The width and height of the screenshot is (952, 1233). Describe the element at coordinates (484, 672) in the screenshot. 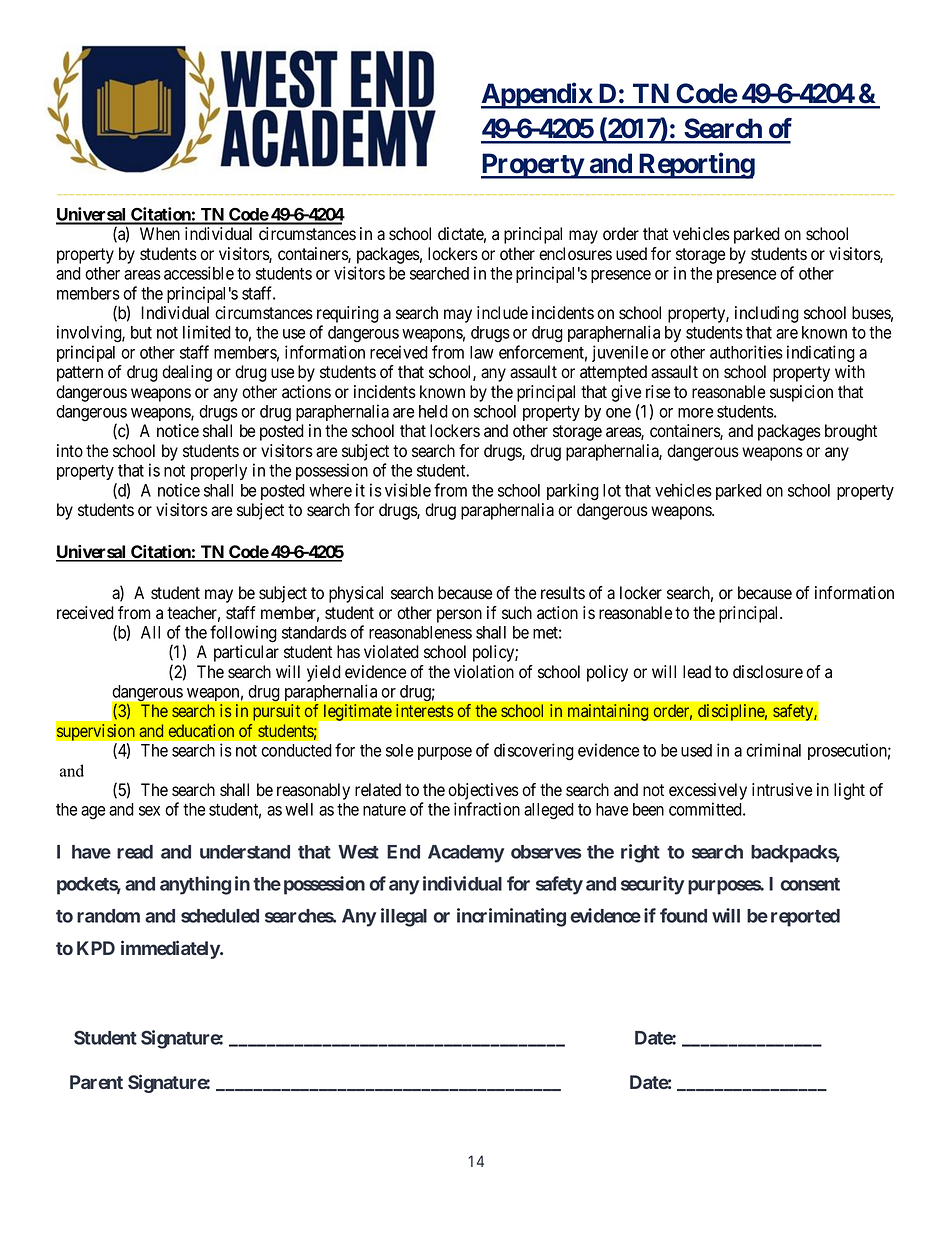

I see `violation` at that location.
